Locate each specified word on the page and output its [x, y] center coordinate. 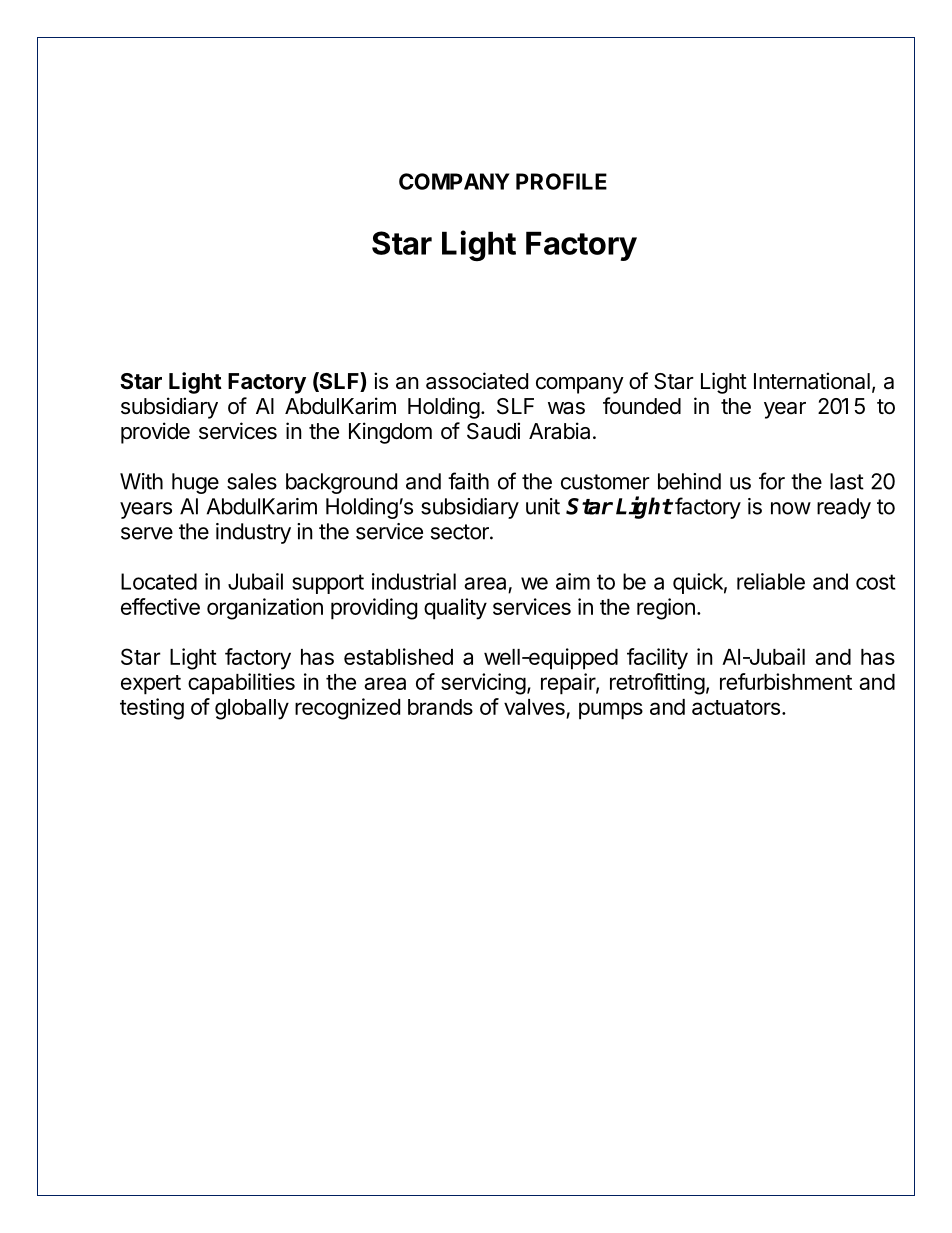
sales [252, 481]
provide [155, 433]
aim [573, 581]
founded [642, 406]
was [566, 408]
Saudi [493, 431]
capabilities [241, 684]
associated [477, 381]
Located [159, 581]
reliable [771, 581]
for [772, 481]
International [812, 381]
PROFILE [561, 181]
